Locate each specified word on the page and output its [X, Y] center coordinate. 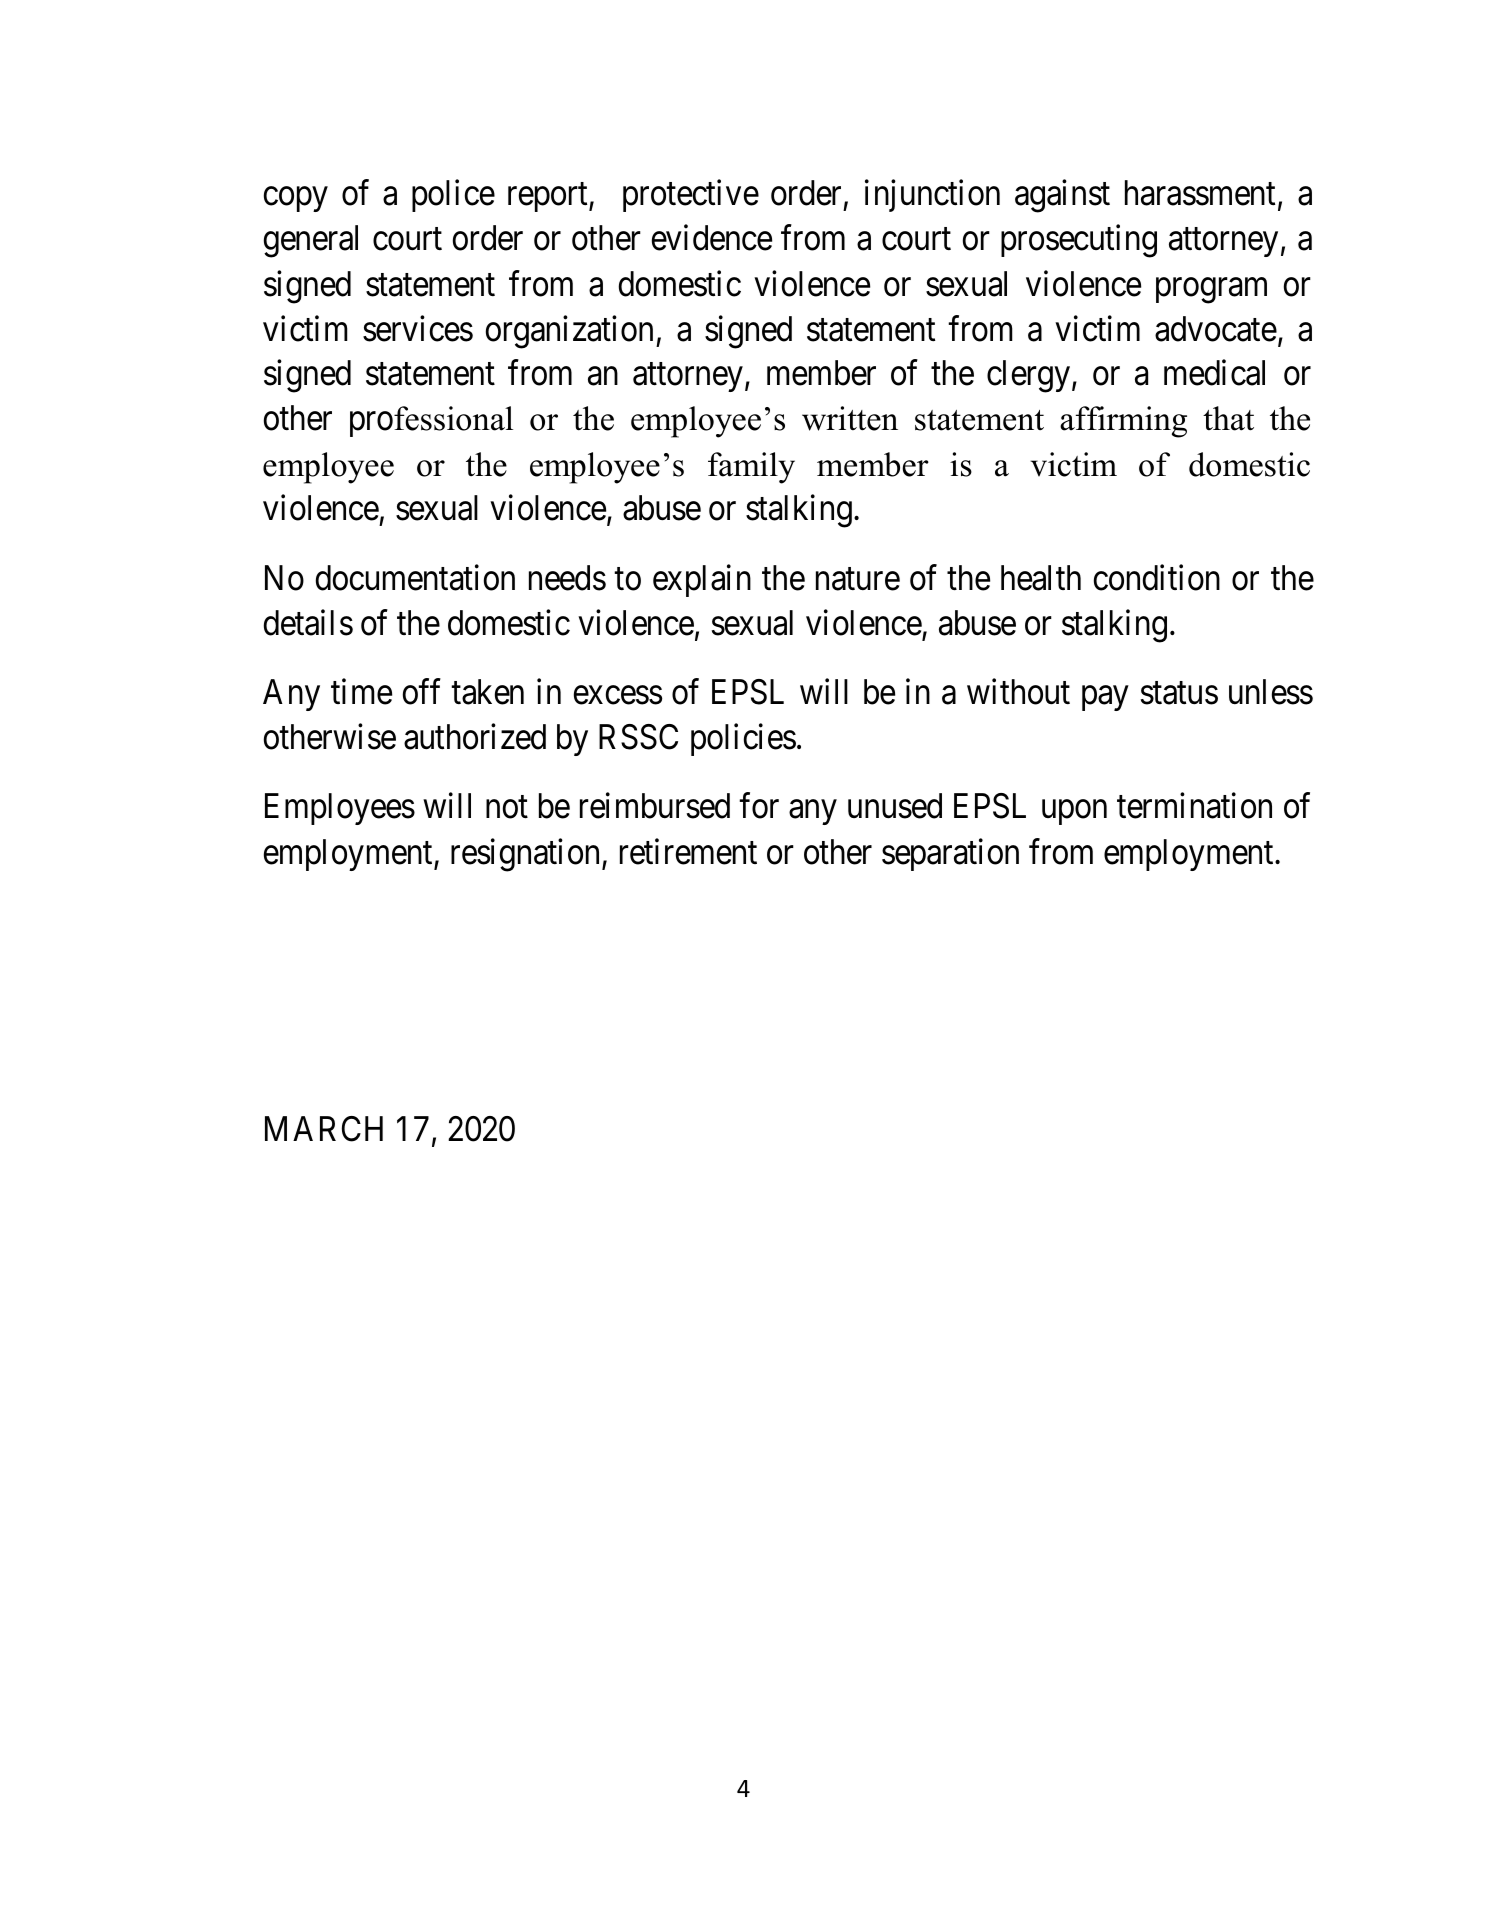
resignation [527, 855]
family [751, 468]
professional [431, 421]
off [422, 692]
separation [950, 854]
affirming [1123, 422]
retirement [688, 851]
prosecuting [1079, 241]
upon [1074, 813]
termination [1194, 806]
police [453, 196]
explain [702, 581]
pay [1105, 698]
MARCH [324, 1129]
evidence [712, 238]
